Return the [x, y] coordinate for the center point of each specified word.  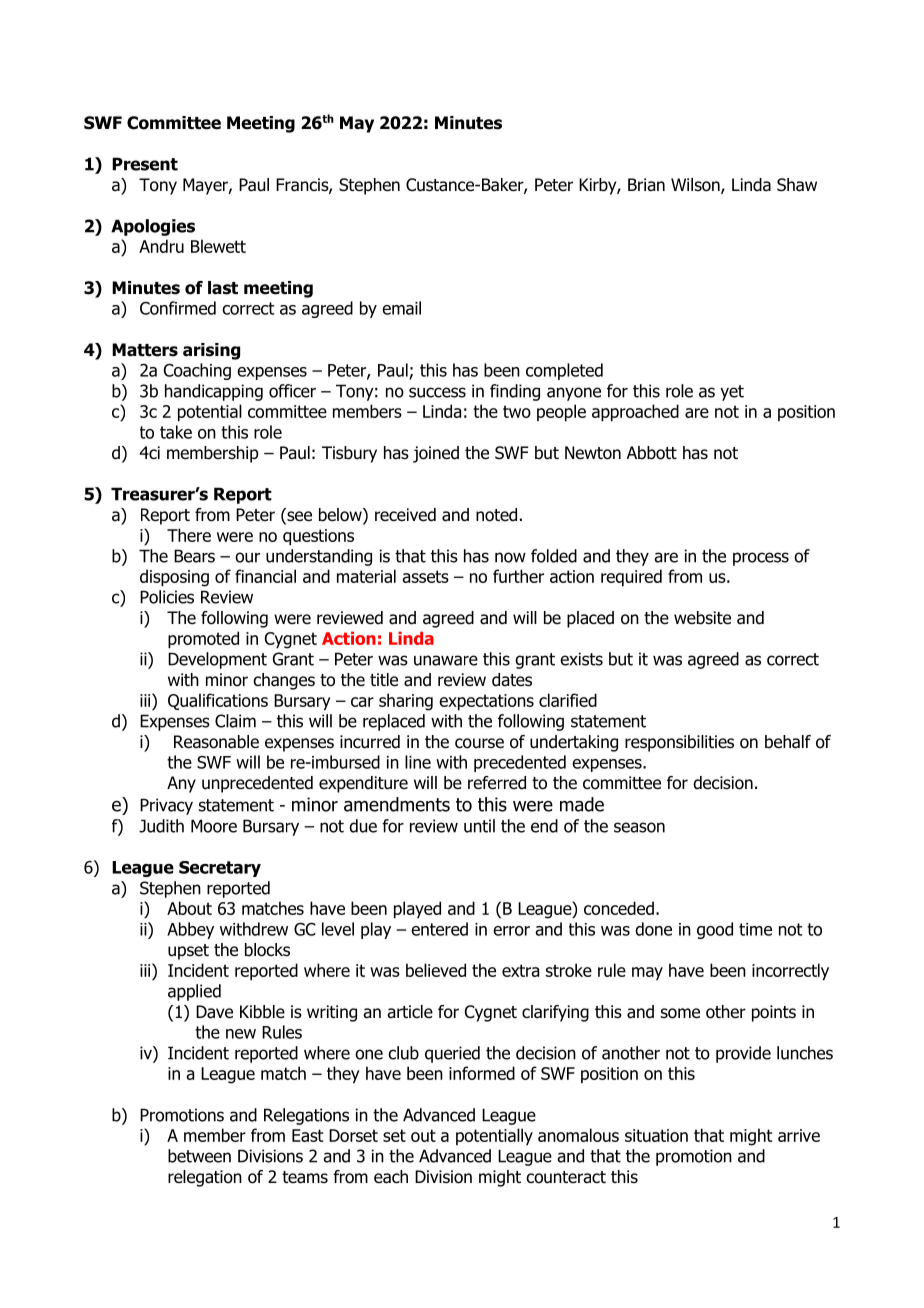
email [401, 308]
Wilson [696, 186]
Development [217, 660]
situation [656, 1135]
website [702, 618]
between [199, 1156]
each [391, 1177]
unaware [446, 660]
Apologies [153, 227]
